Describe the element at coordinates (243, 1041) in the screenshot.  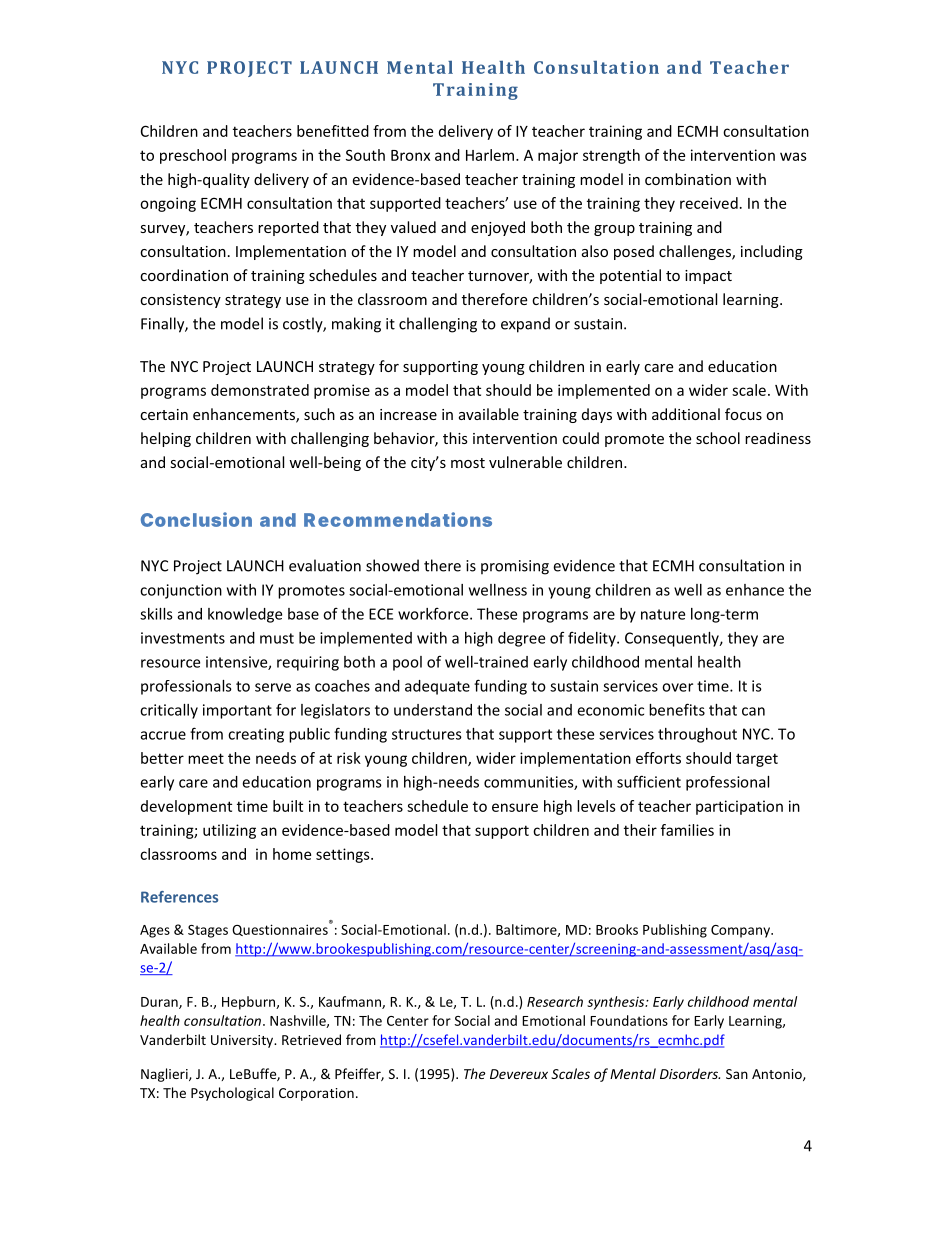
I see `University` at that location.
